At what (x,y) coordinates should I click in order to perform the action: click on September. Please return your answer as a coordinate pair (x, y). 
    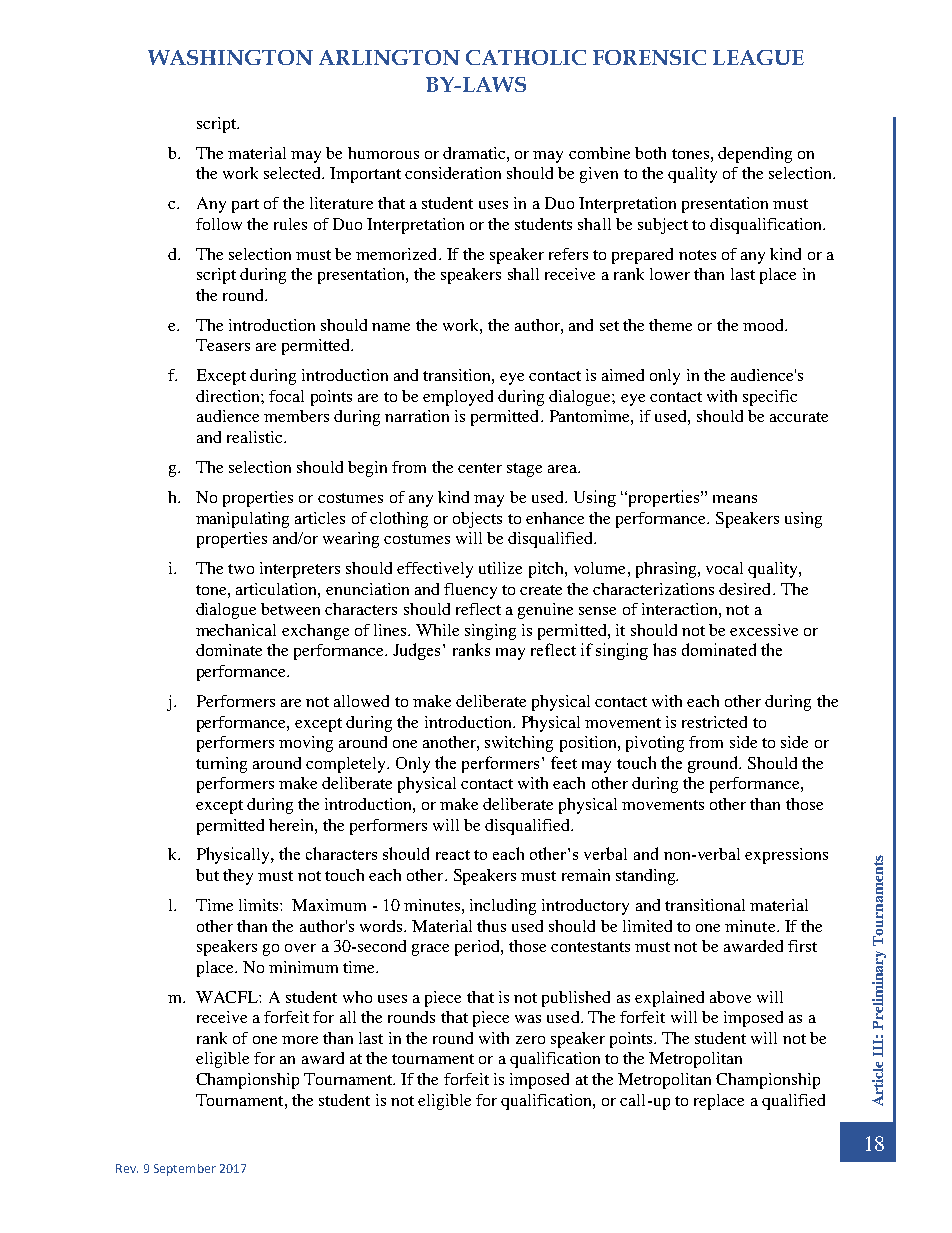
    Looking at the image, I should click on (185, 1170).
